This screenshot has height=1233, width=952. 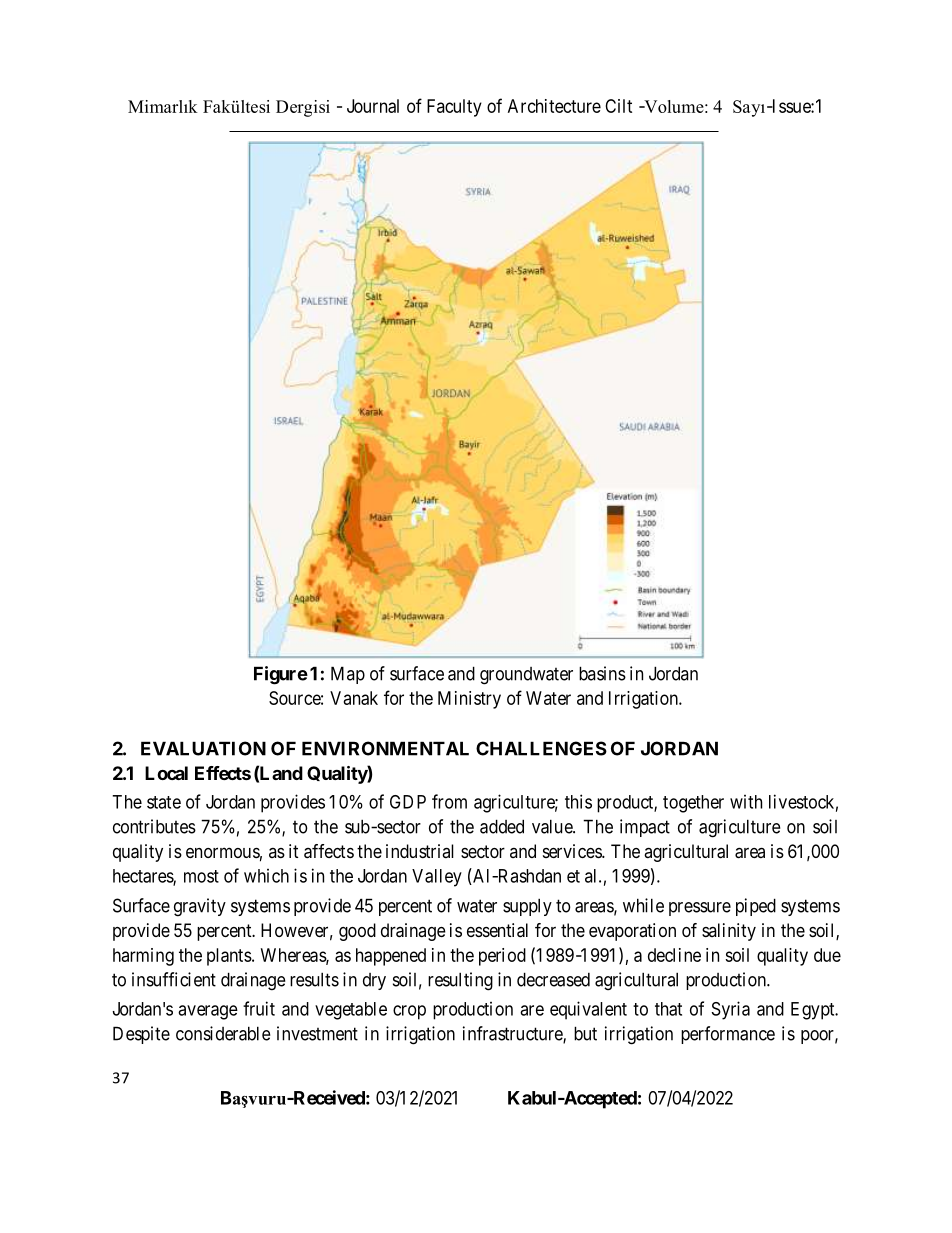 I want to click on EVALUATION, so click(x=203, y=748).
